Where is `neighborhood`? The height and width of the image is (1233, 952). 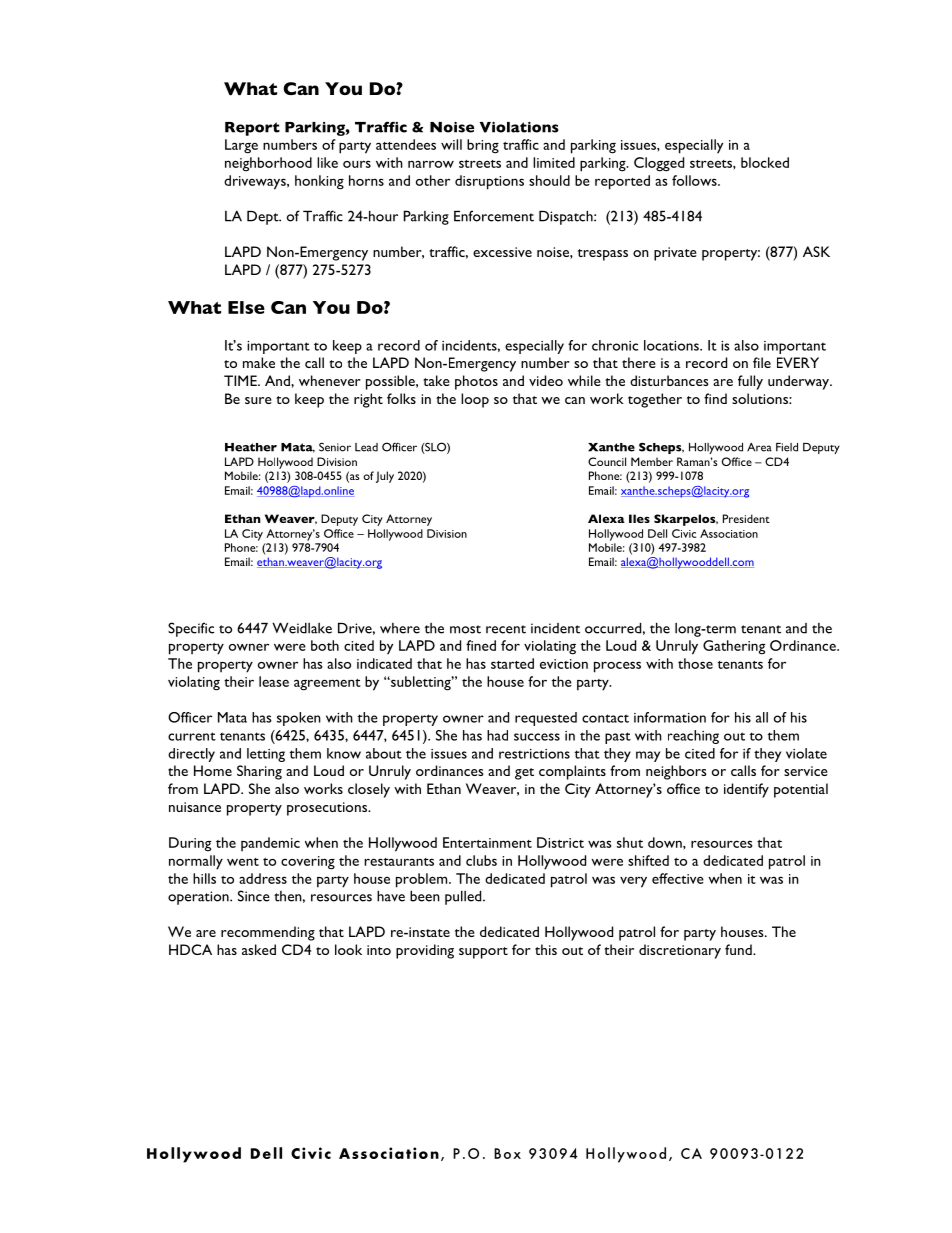
neighborhood is located at coordinates (268, 164).
